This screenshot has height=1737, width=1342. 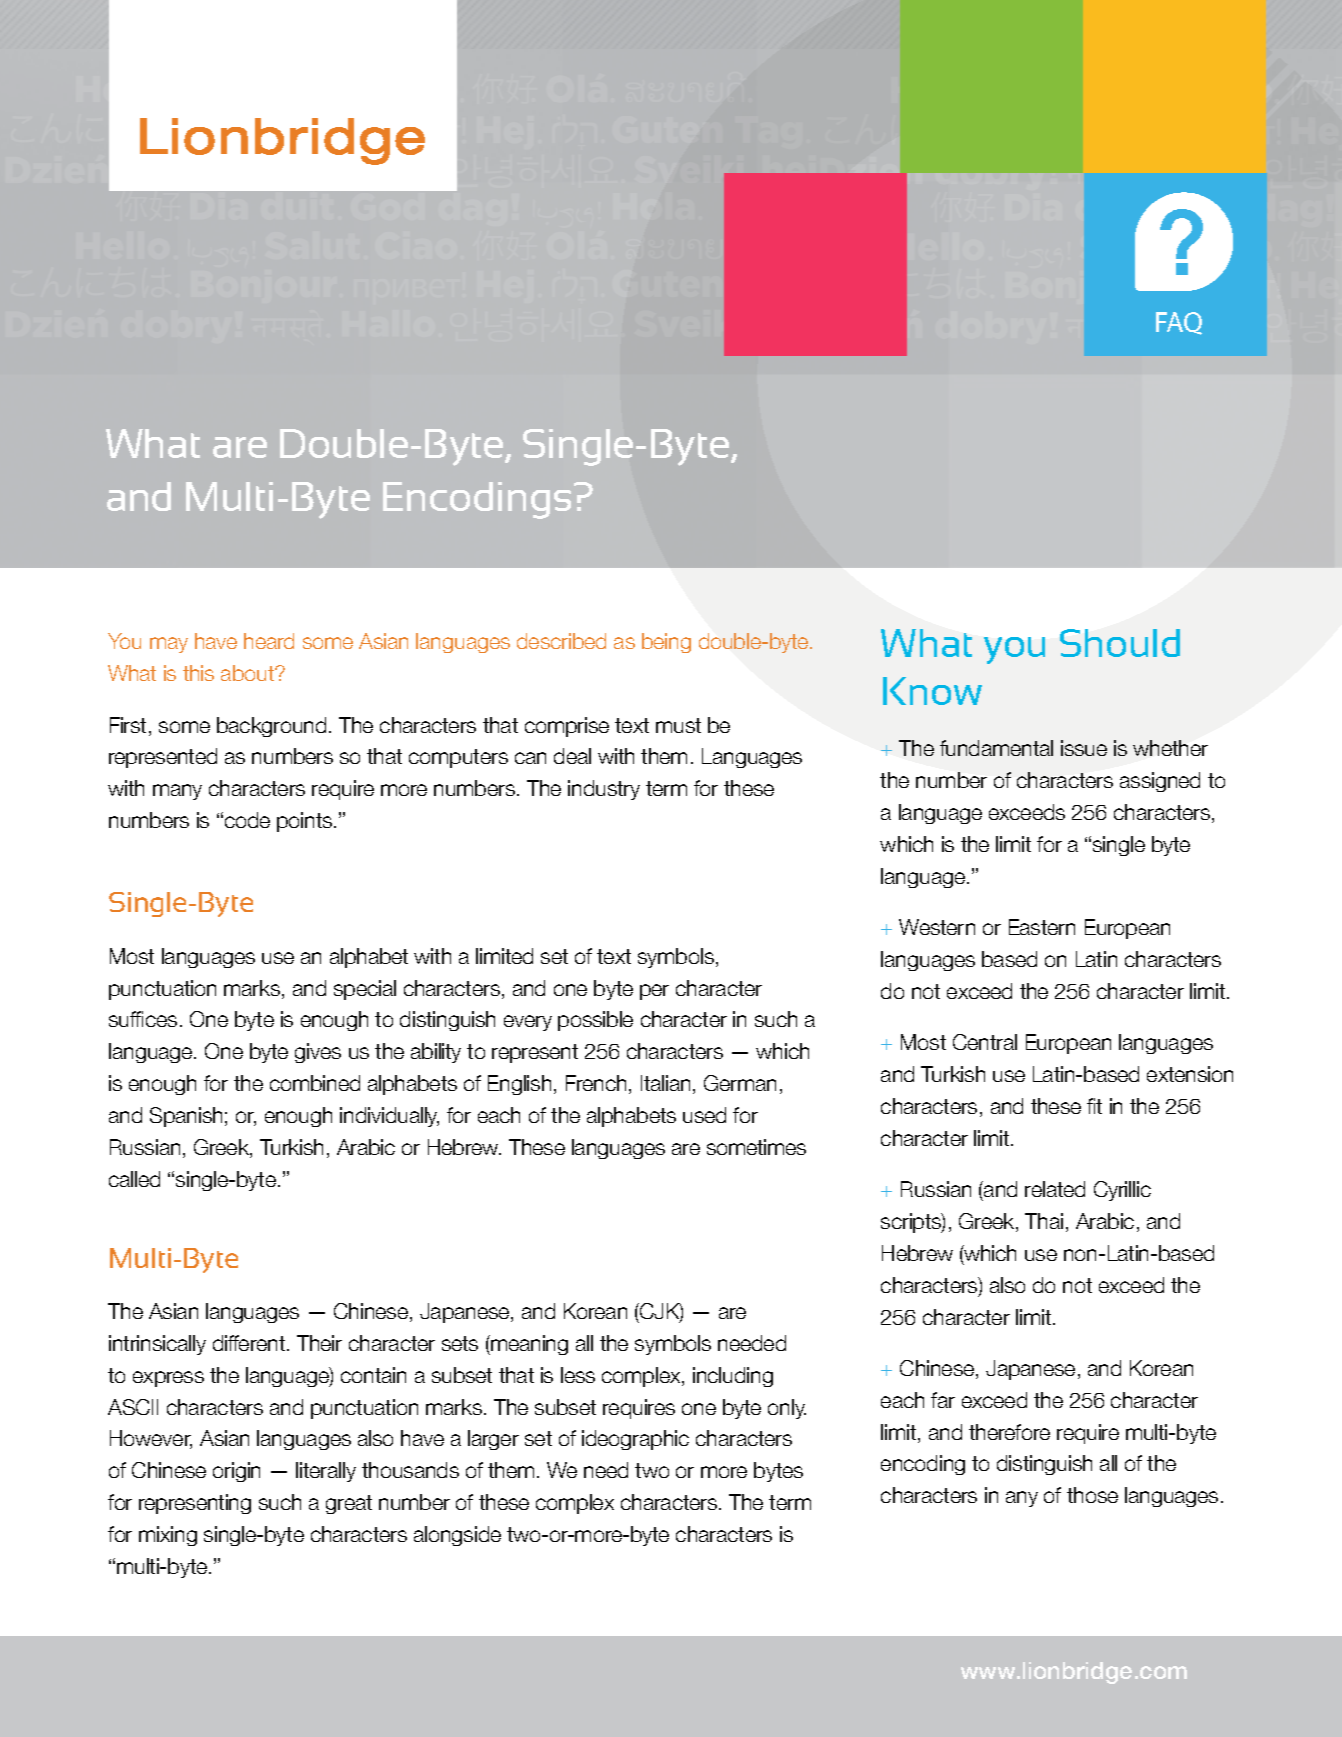 What do you see at coordinates (704, 1115) in the screenshot?
I see `used` at bounding box center [704, 1115].
